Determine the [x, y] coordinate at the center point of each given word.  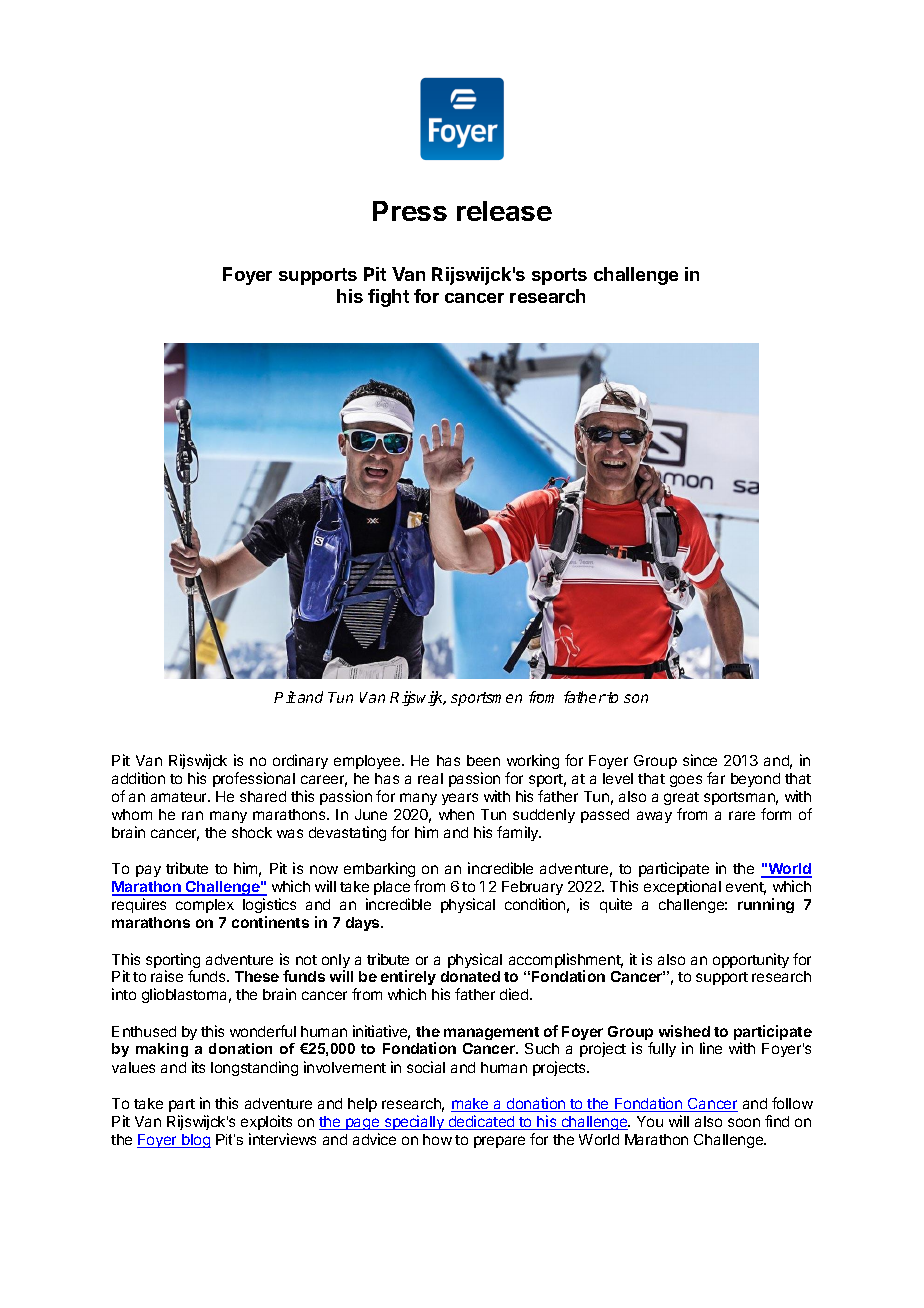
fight [388, 298]
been [483, 760]
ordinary [300, 761]
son [636, 698]
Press [410, 211]
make [471, 1105]
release [504, 211]
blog [195, 1141]
